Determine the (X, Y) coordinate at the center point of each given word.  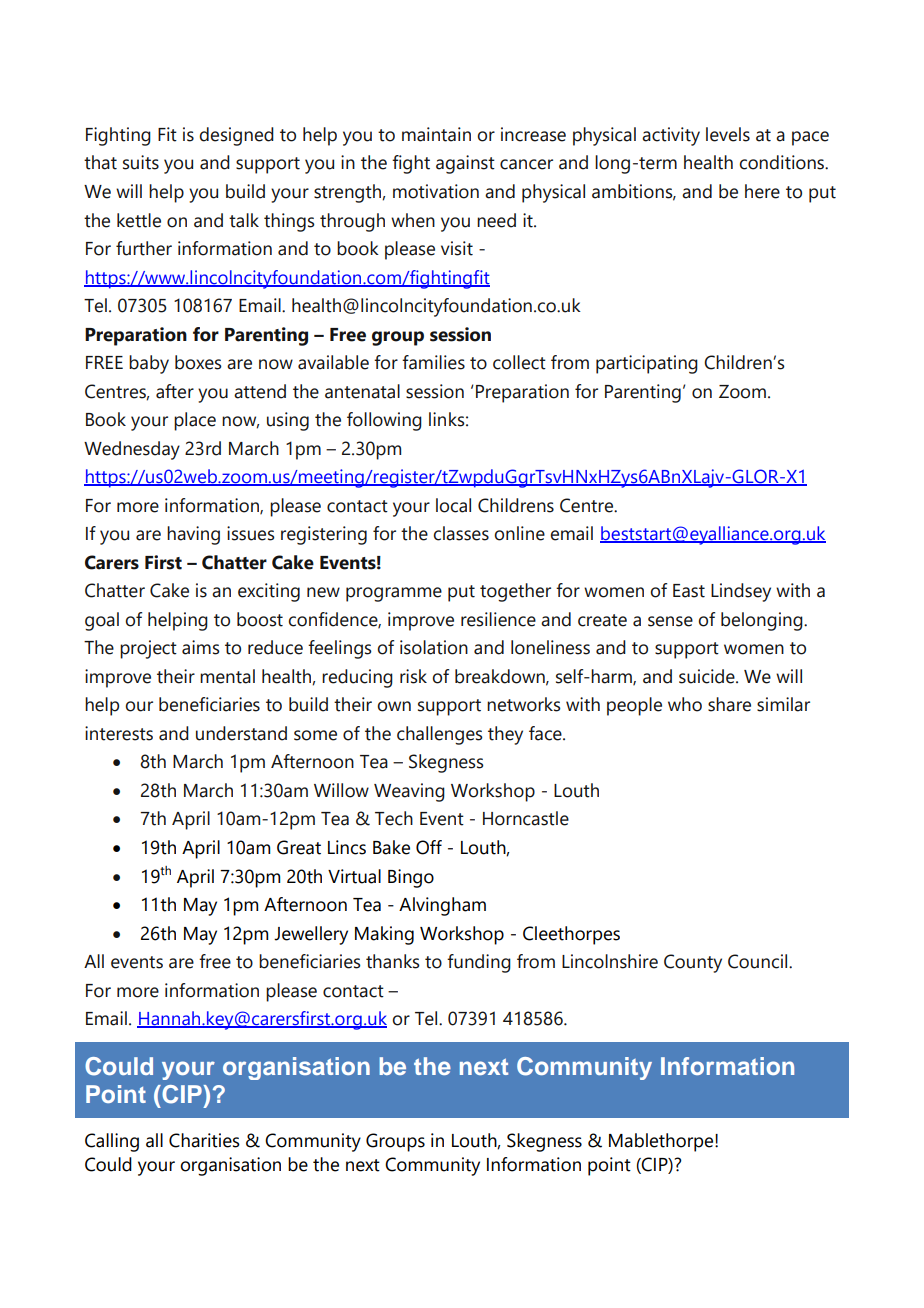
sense (670, 621)
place (195, 421)
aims (201, 647)
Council (759, 961)
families (433, 362)
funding (479, 963)
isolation (434, 647)
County (693, 963)
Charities (204, 1140)
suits (141, 162)
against (465, 164)
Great (299, 847)
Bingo (411, 878)
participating (647, 364)
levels (728, 134)
